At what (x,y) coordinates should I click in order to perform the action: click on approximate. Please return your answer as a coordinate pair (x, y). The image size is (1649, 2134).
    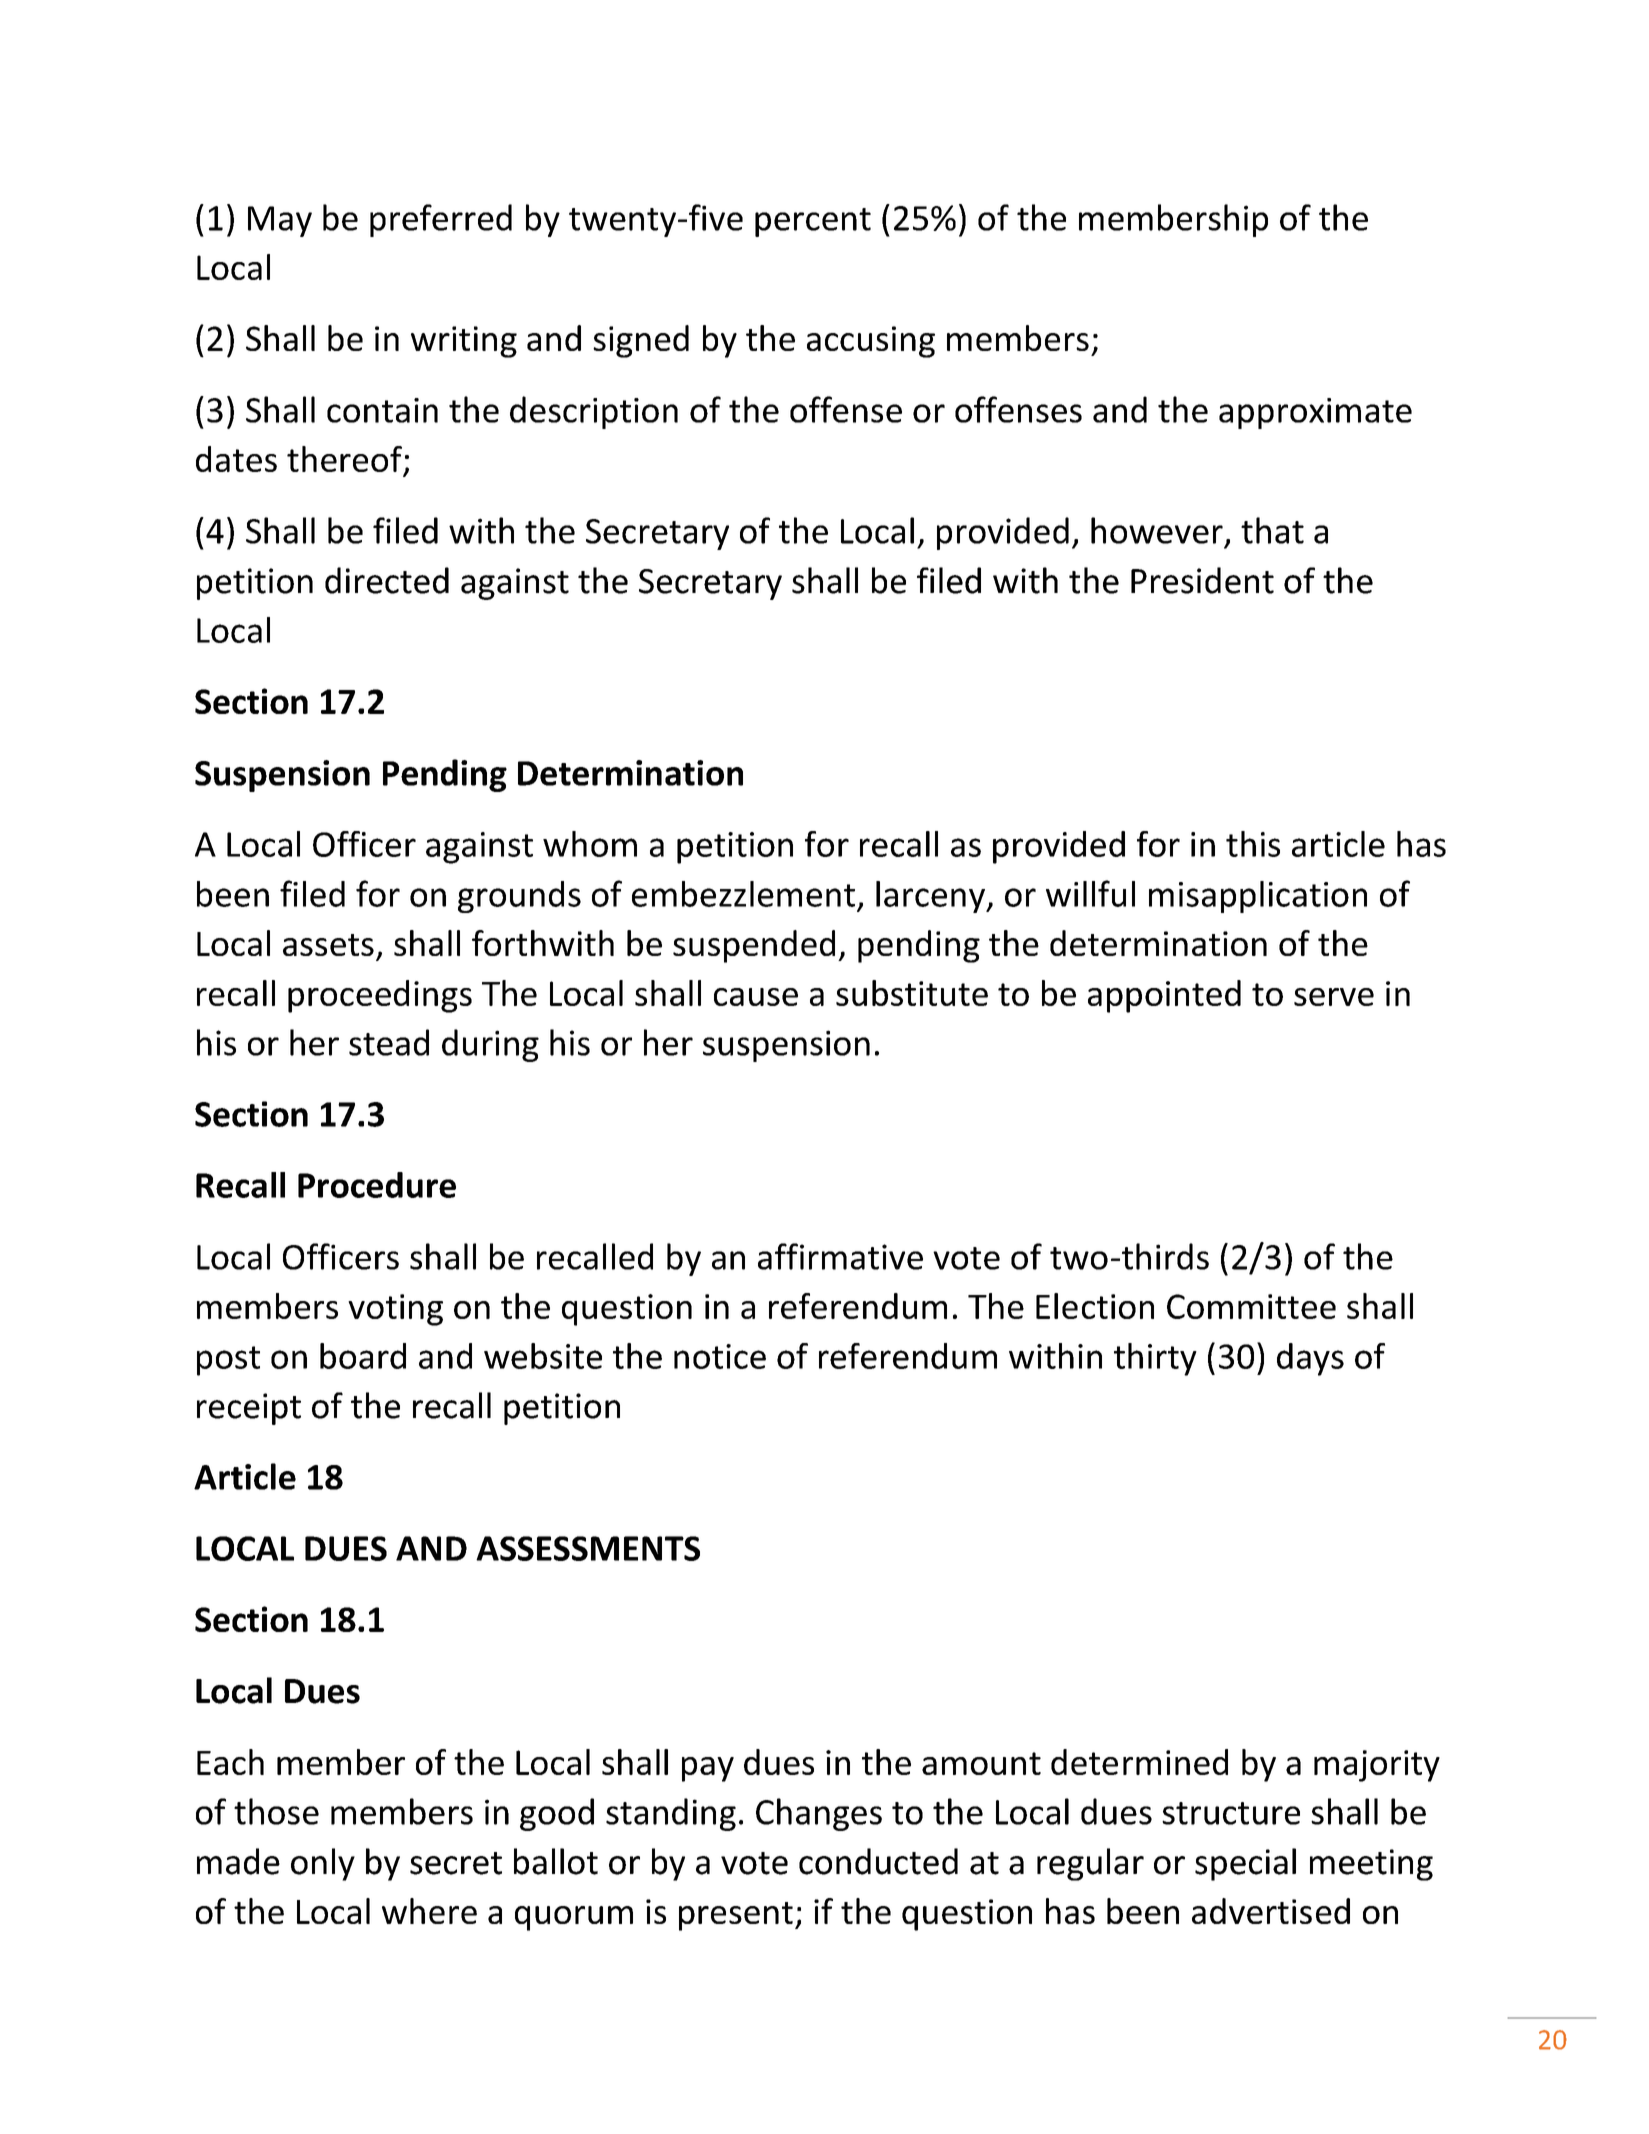
    Looking at the image, I should click on (1315, 413).
